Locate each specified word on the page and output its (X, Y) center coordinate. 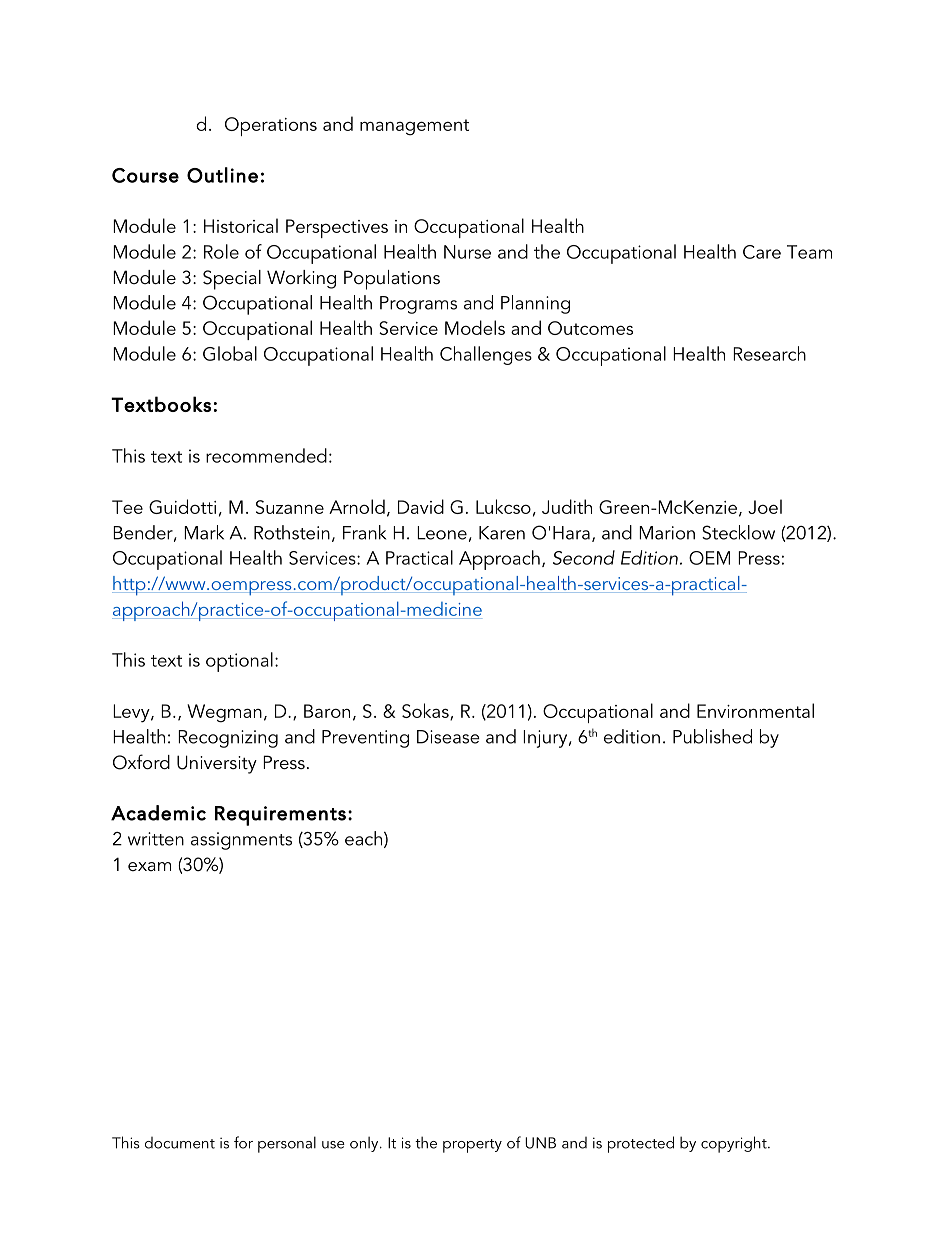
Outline (222, 175)
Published (712, 736)
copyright (735, 1144)
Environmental (755, 710)
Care (762, 252)
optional (239, 662)
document (180, 1143)
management (414, 127)
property (472, 1146)
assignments (241, 841)
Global (230, 353)
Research (769, 353)
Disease (448, 737)
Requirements (280, 816)
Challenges (486, 355)
